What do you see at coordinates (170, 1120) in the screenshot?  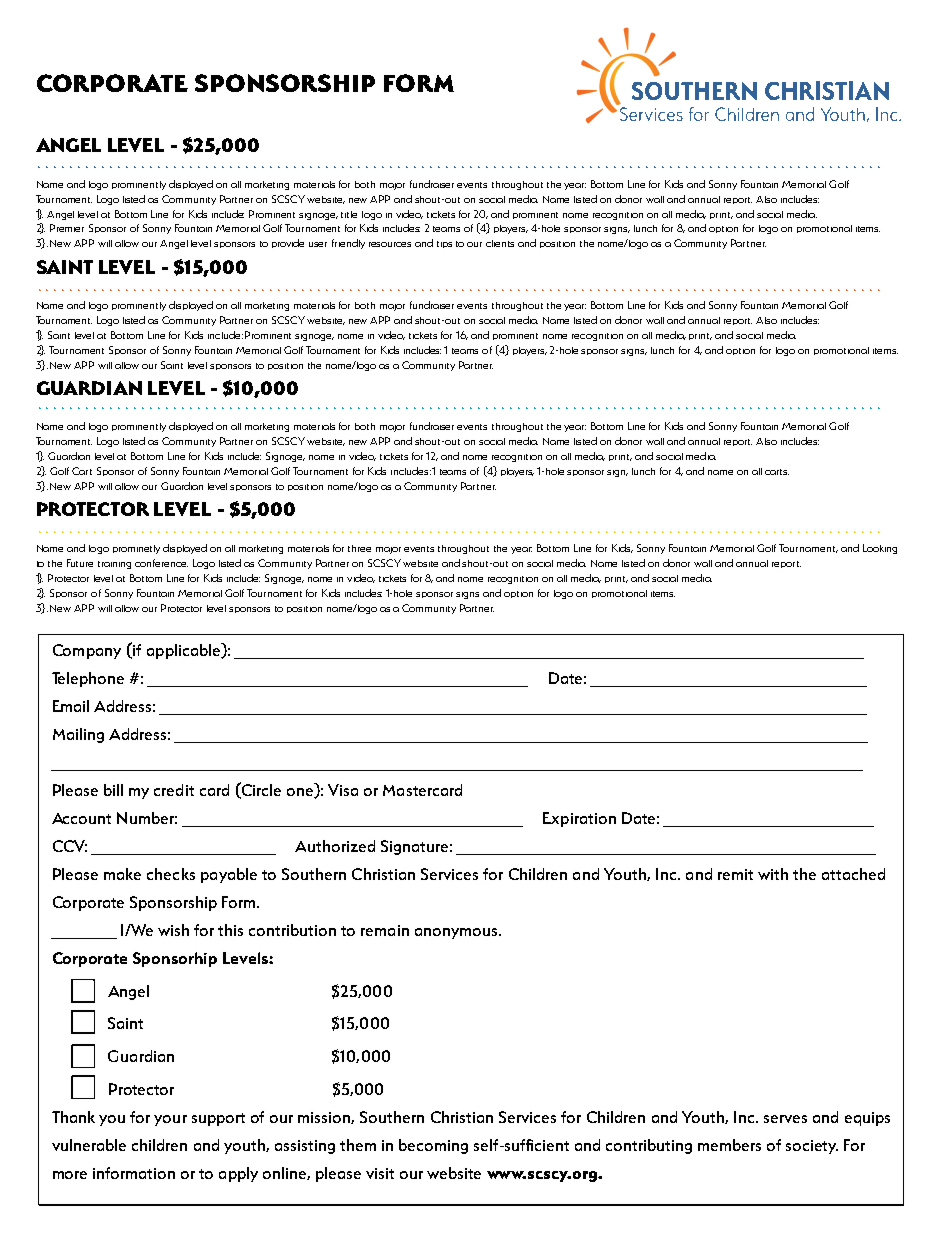 I see `your` at bounding box center [170, 1120].
